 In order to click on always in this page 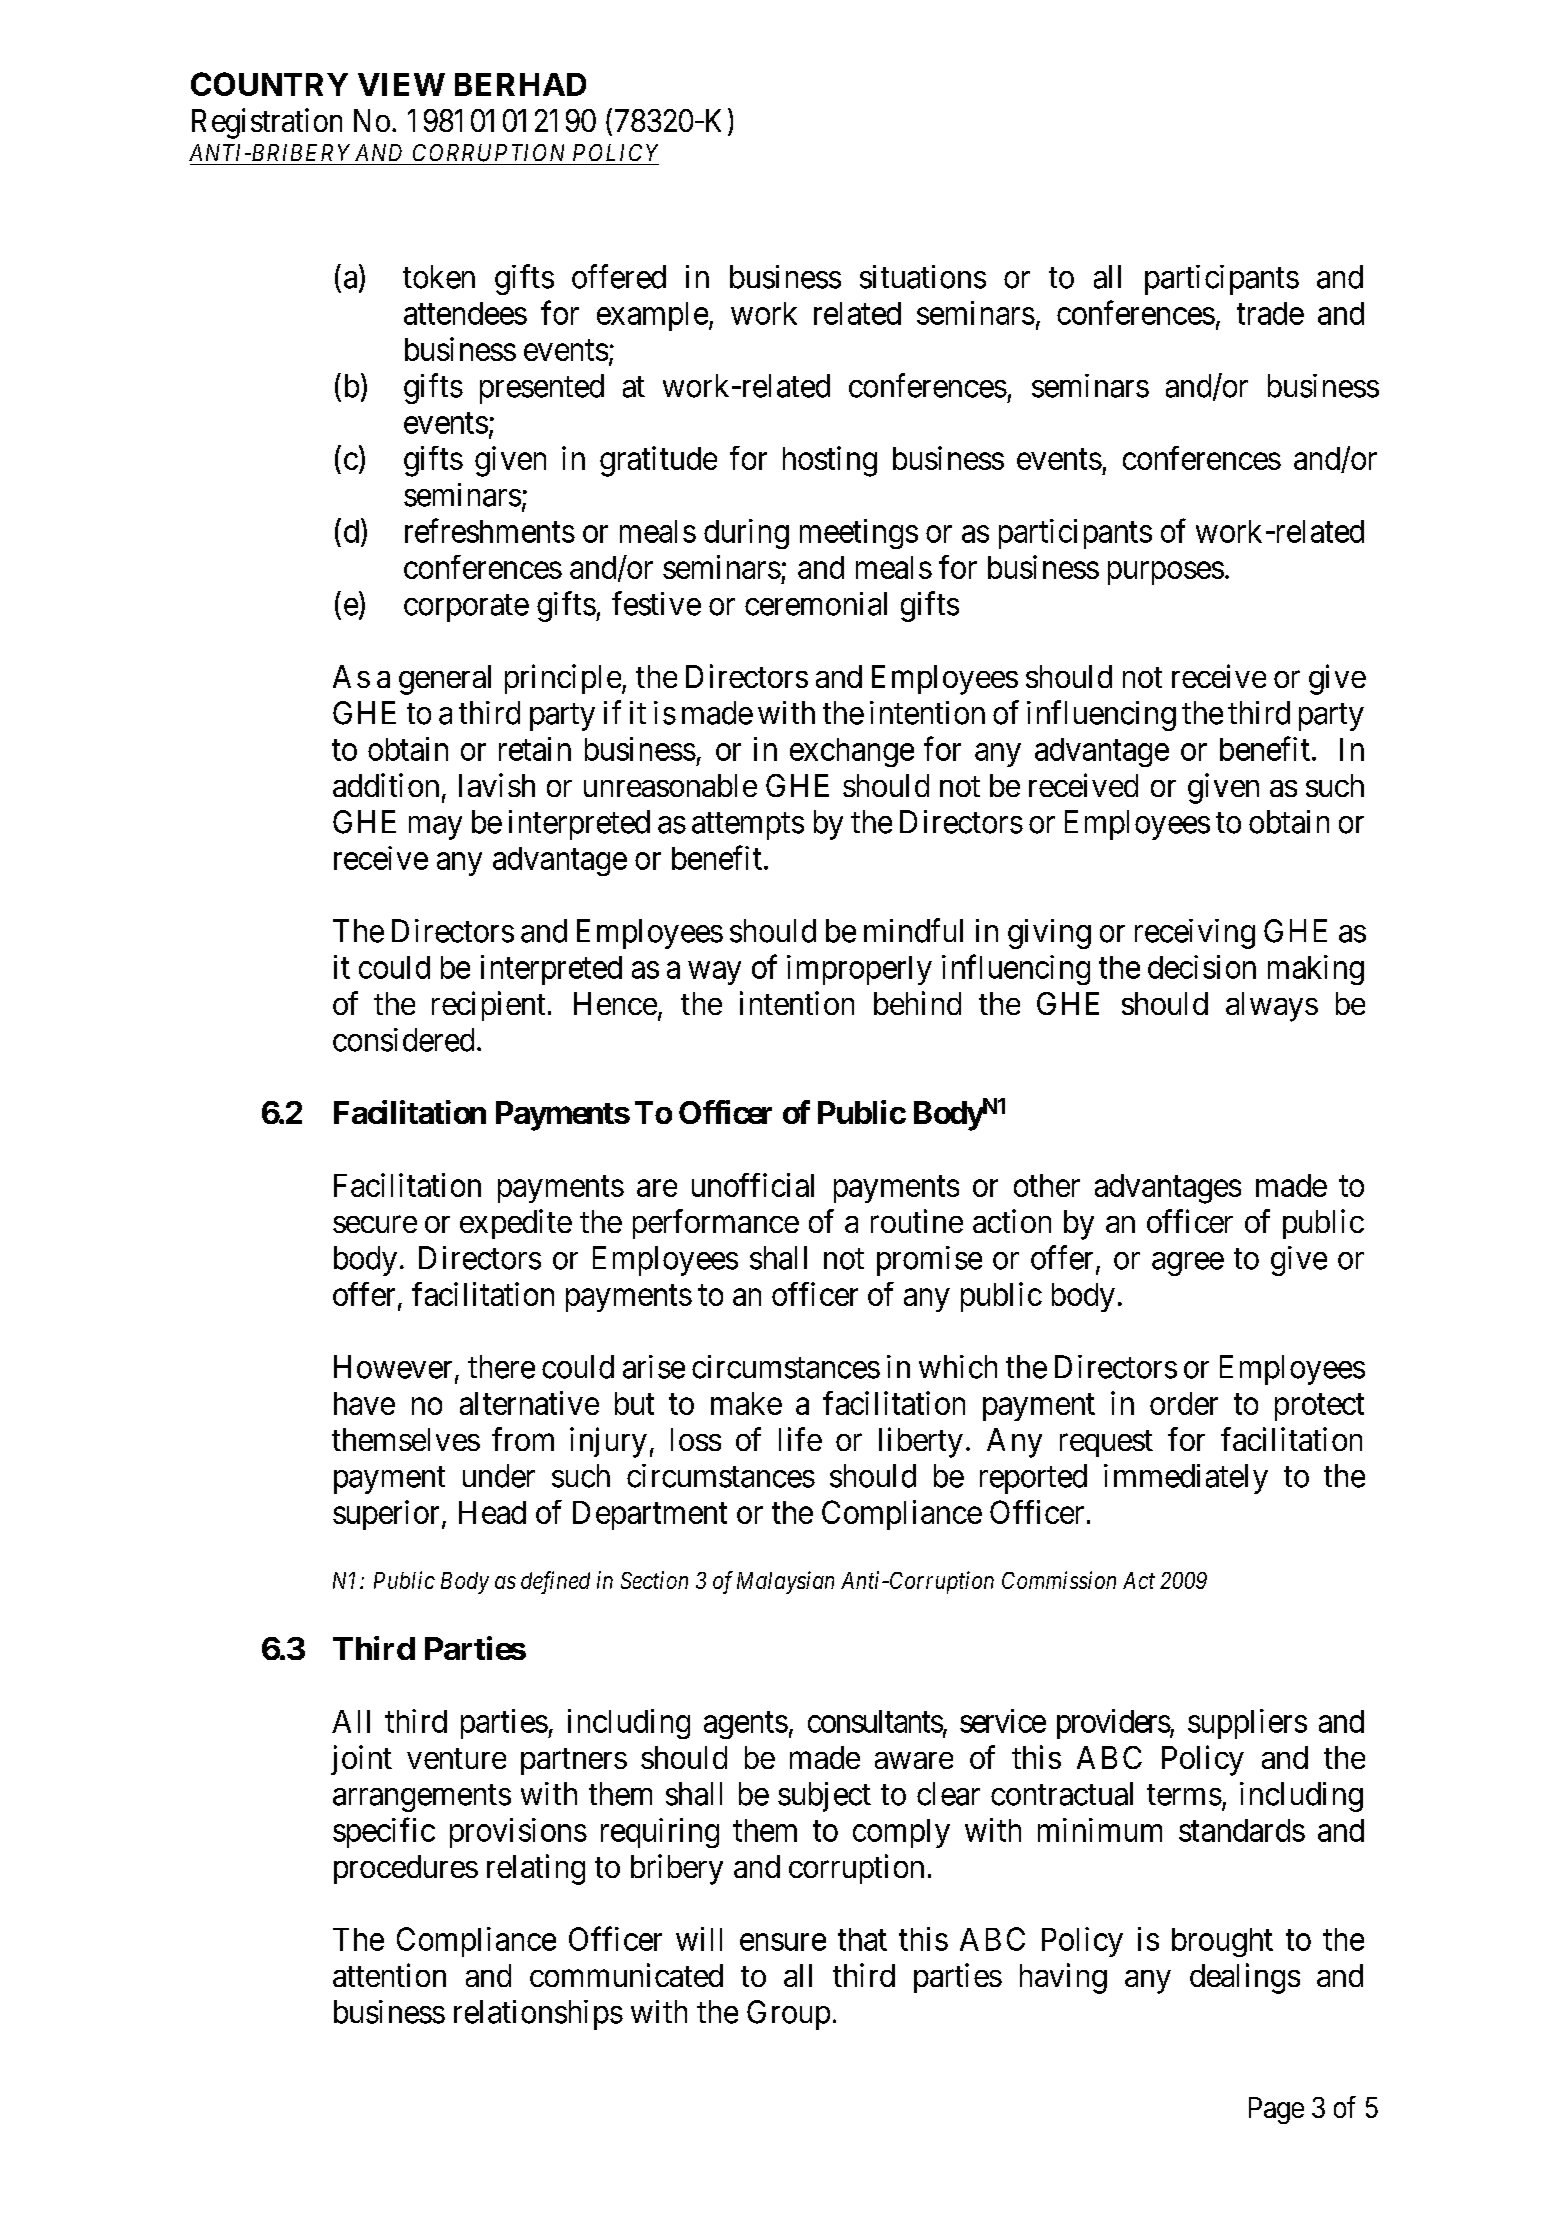, I will do `click(1272, 1007)`.
